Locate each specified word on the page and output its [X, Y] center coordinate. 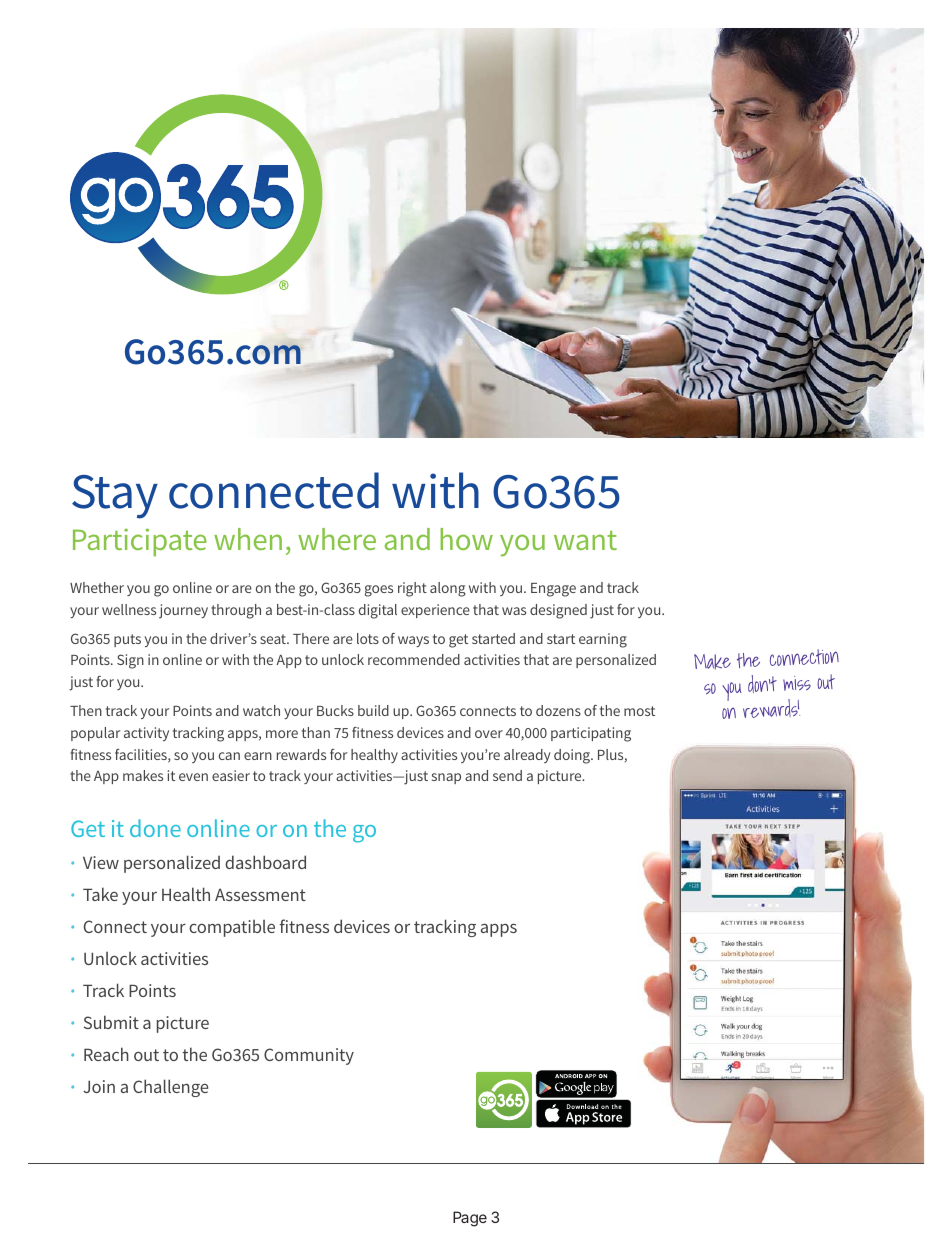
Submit [111, 1022]
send [507, 775]
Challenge [170, 1088]
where [337, 539]
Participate [140, 542]
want [585, 540]
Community [309, 1056]
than [316, 732]
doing [573, 756]
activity [146, 734]
